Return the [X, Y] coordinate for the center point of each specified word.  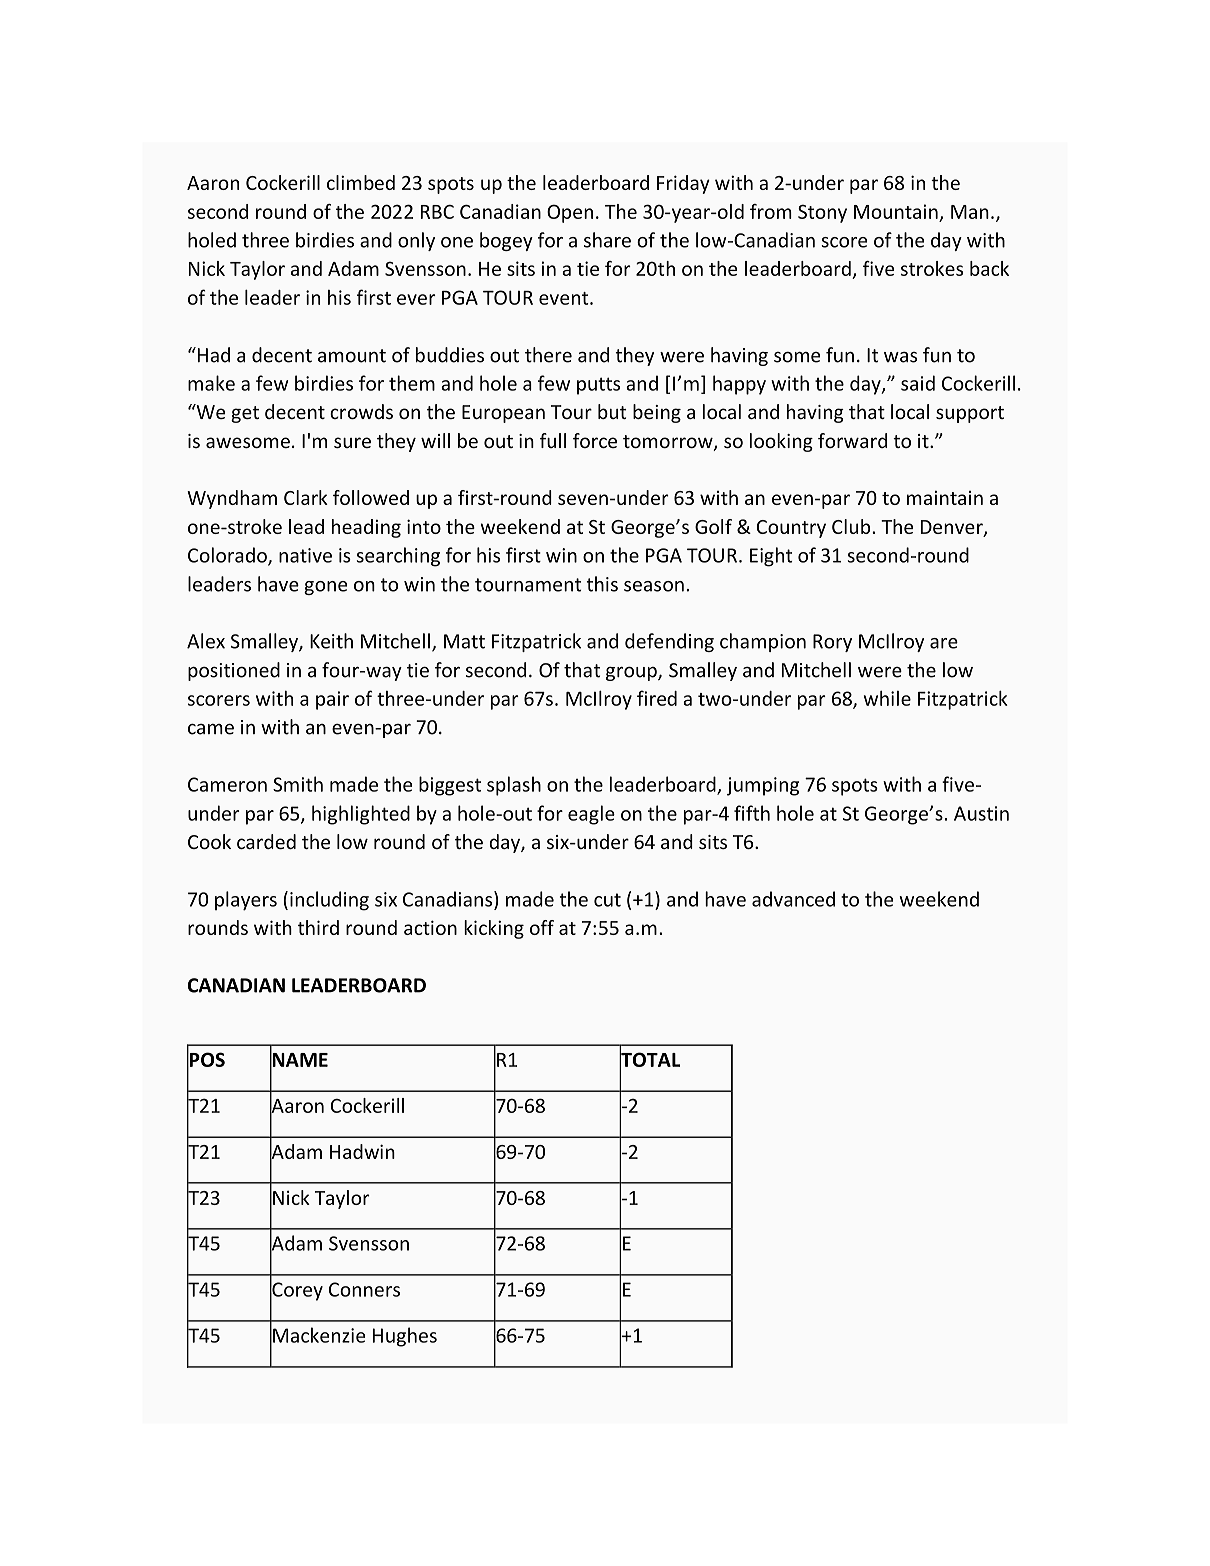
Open [570, 213]
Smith [298, 784]
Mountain [896, 211]
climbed [361, 182]
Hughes [405, 1337]
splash [514, 786]
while [887, 698]
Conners [364, 1289]
